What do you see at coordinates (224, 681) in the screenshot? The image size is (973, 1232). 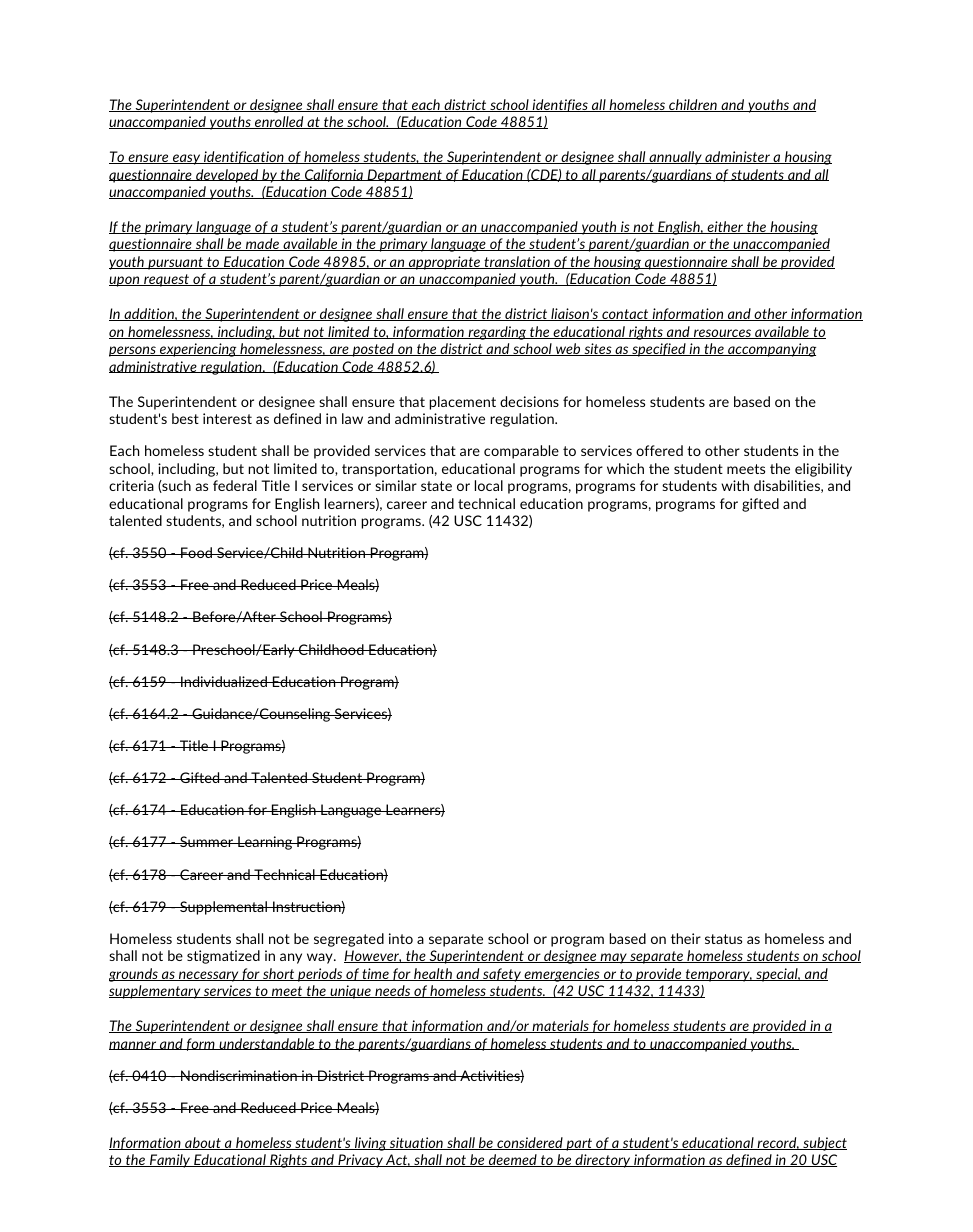 I see `Individualized` at bounding box center [224, 681].
